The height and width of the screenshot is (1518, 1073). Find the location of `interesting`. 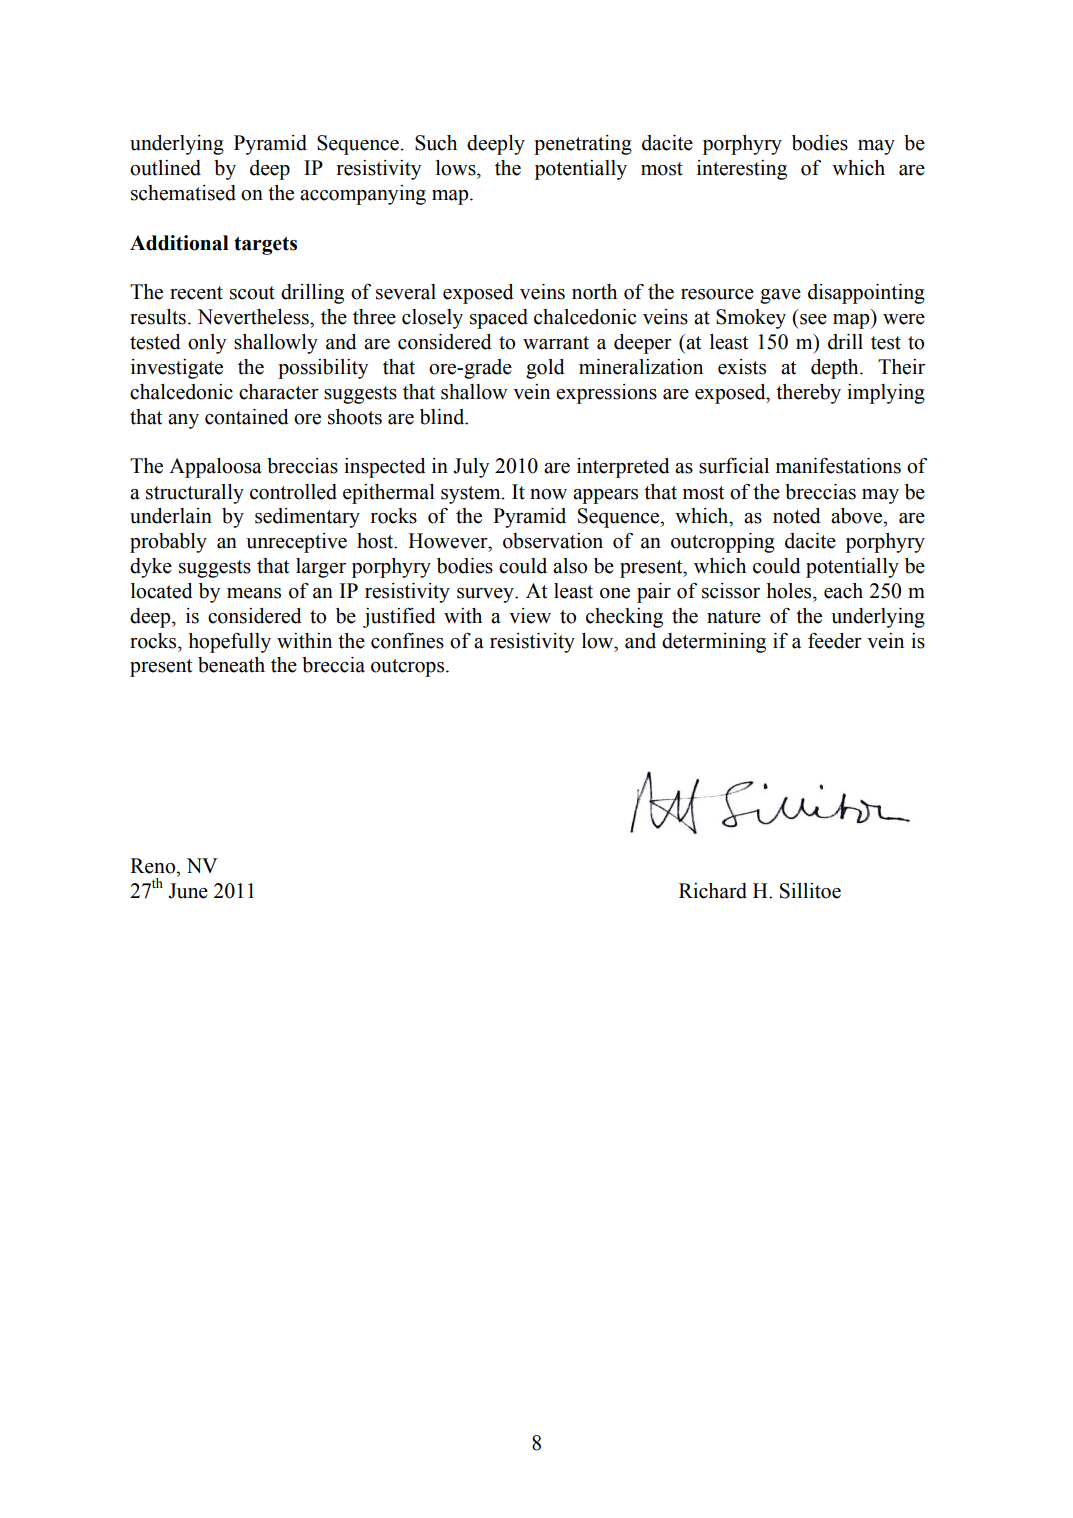

interesting is located at coordinates (742, 170).
